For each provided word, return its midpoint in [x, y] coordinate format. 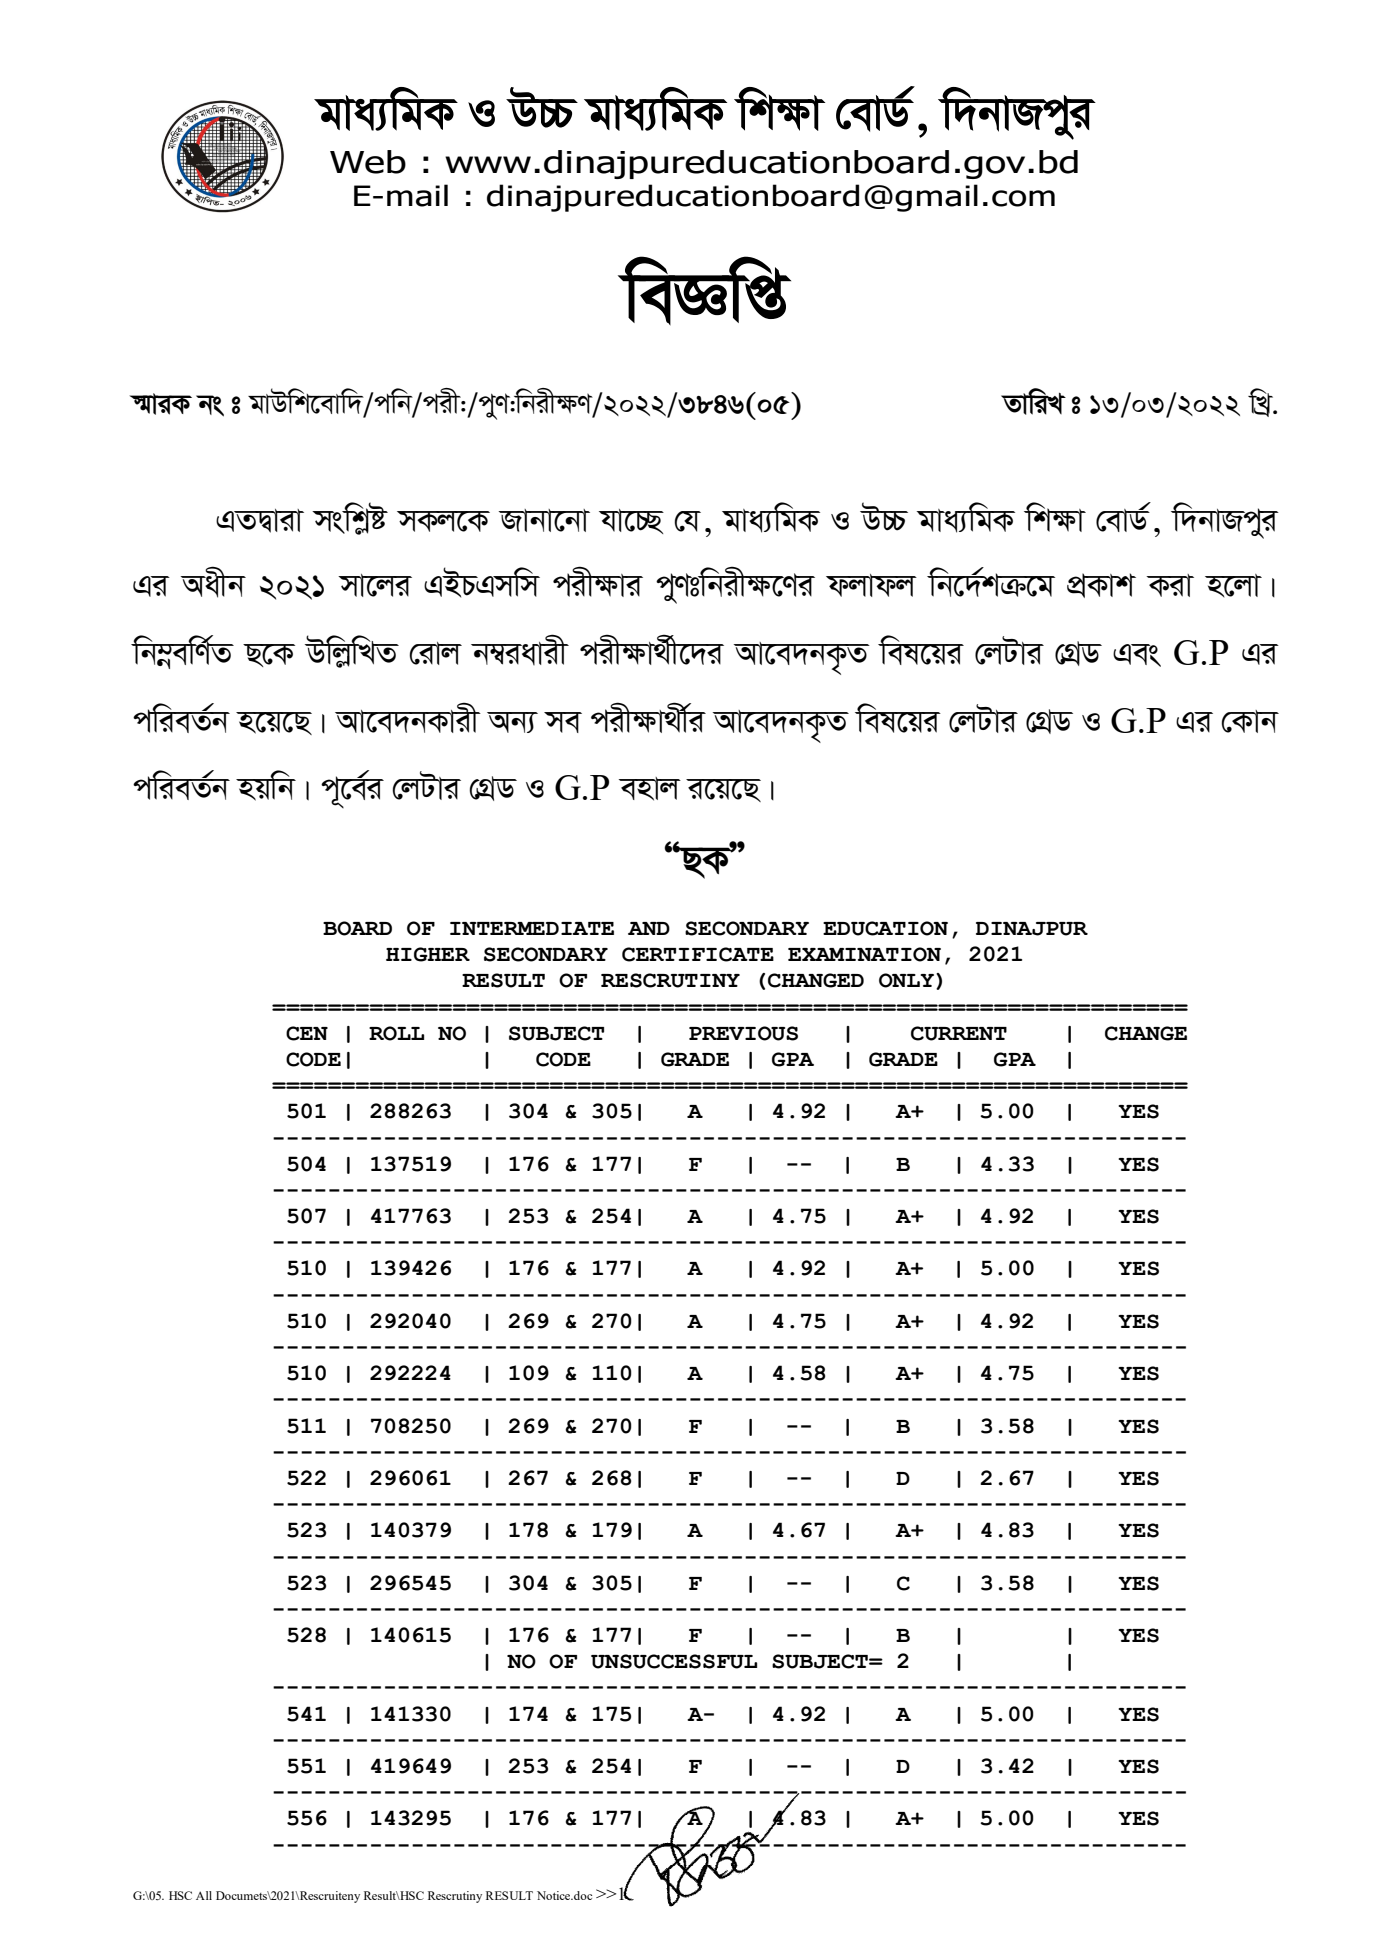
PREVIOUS [743, 1033]
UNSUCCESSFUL [674, 1661]
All [204, 1895]
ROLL [396, 1033]
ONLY [906, 980]
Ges [1137, 655]
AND [649, 928]
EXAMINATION [864, 954]
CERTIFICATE [698, 954]
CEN [307, 1033]
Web [368, 162]
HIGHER [428, 954]
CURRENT [959, 1033]
